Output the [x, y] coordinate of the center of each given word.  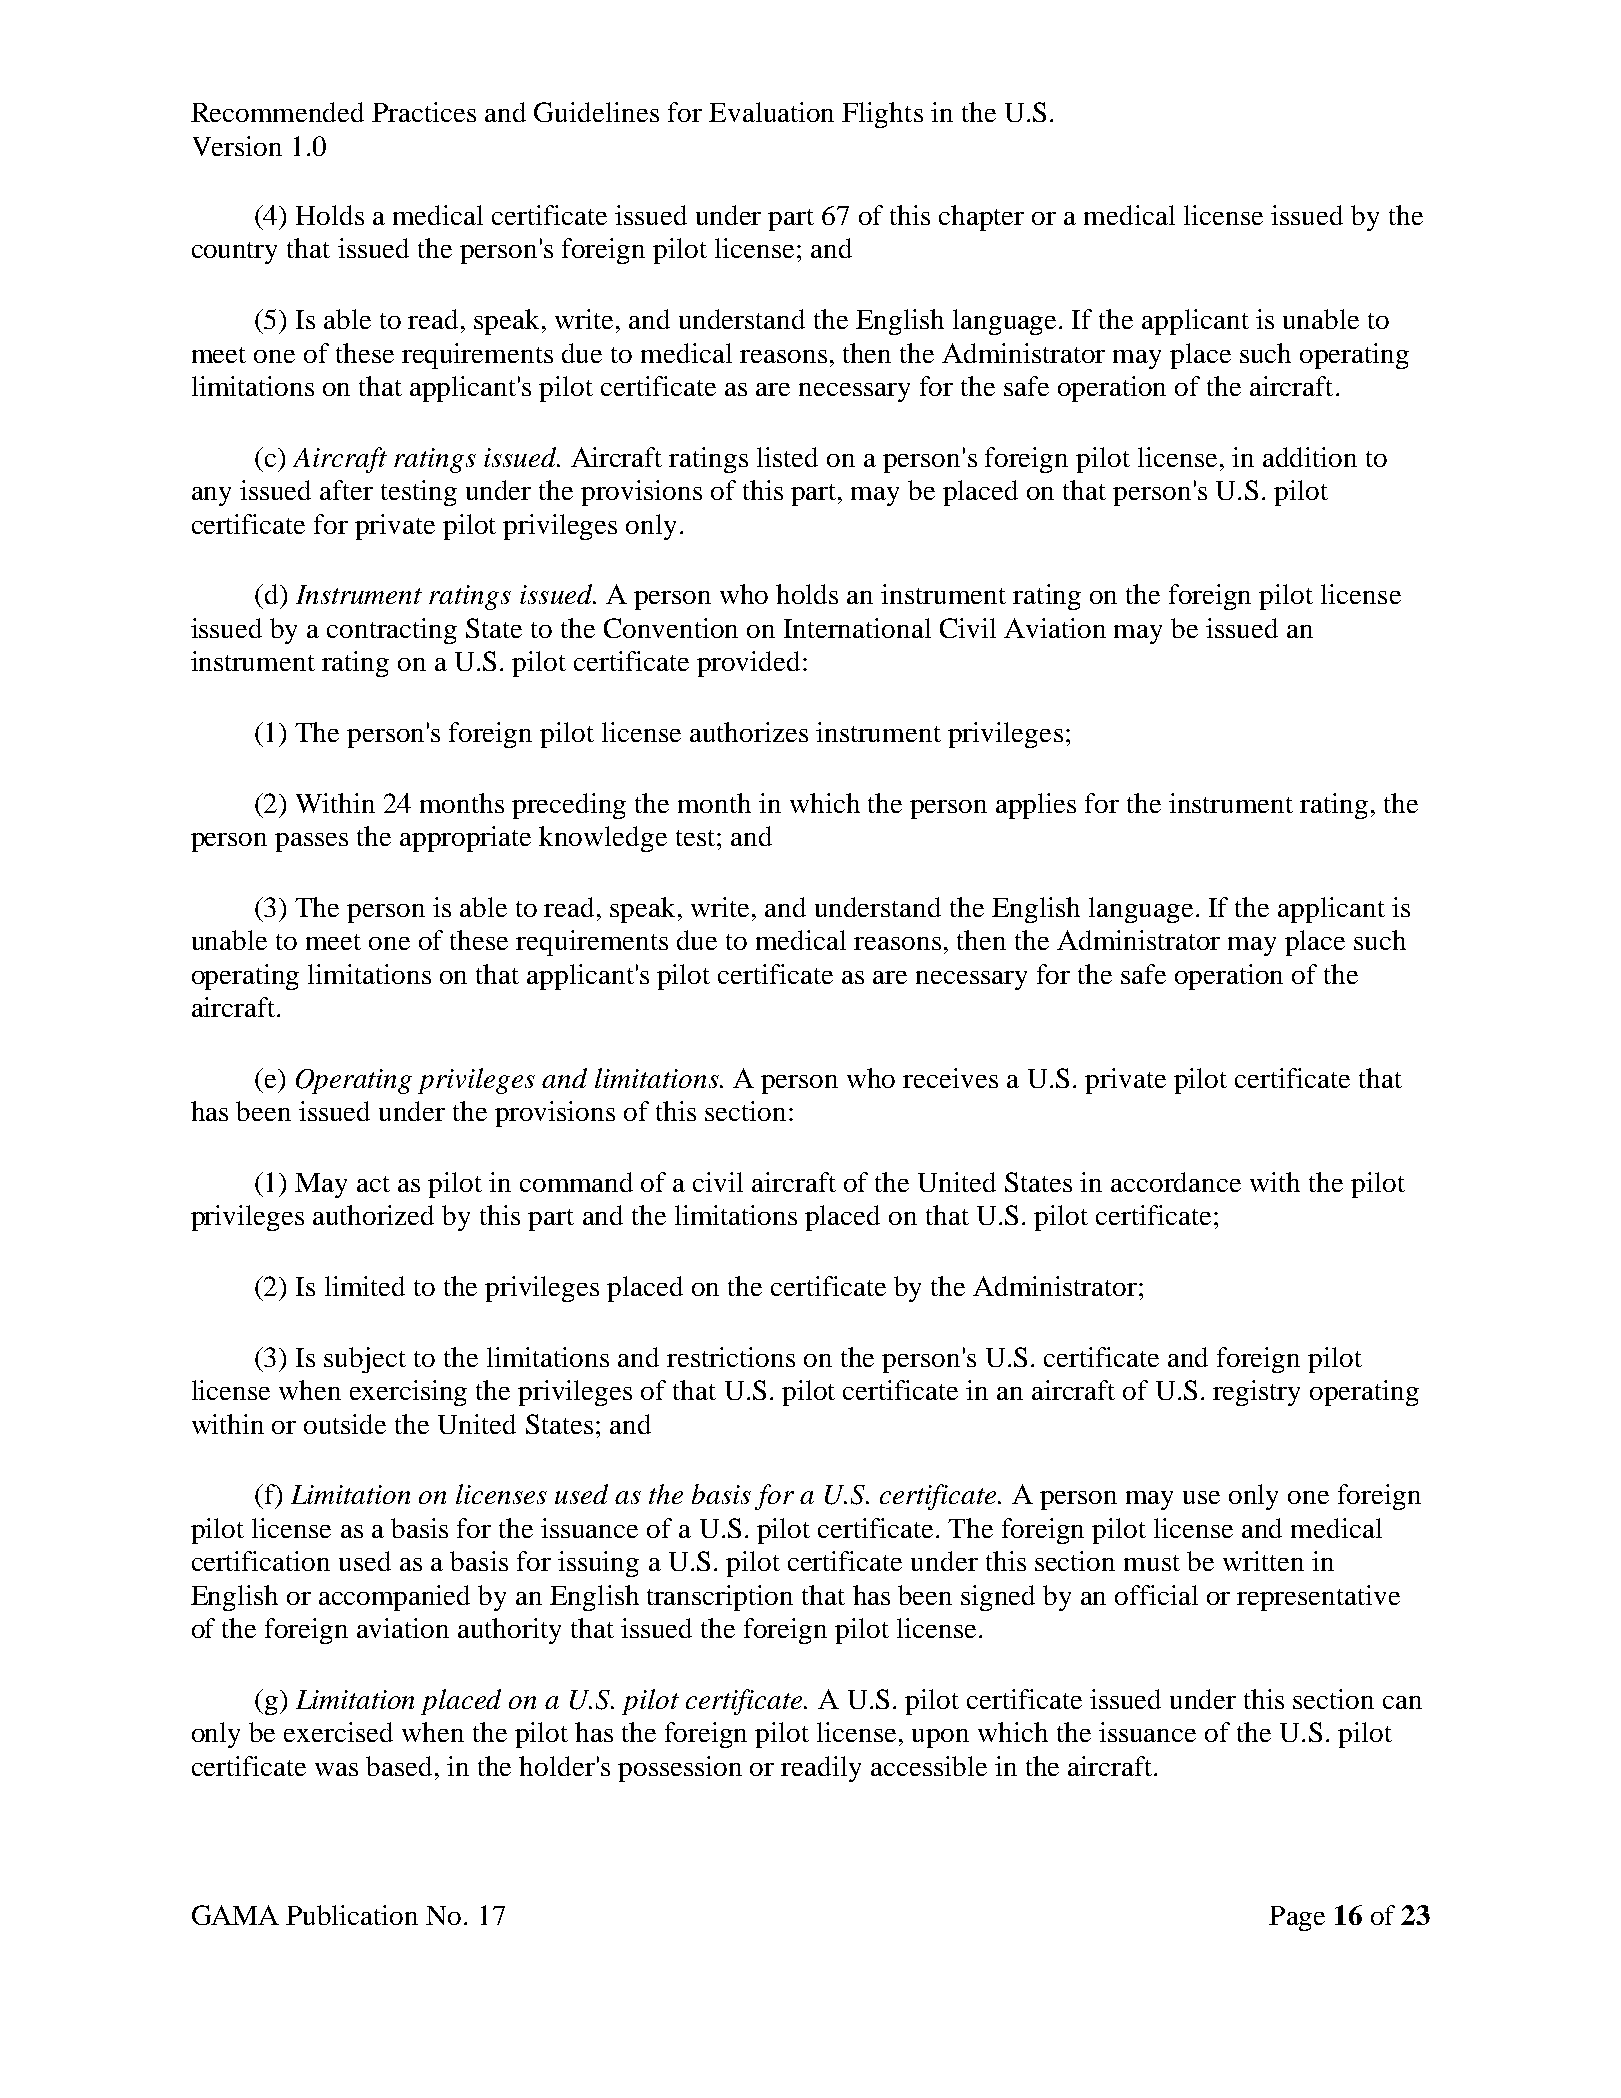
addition [1310, 457]
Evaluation [771, 112]
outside [345, 1424]
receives [950, 1078]
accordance [1176, 1182]
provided [748, 664]
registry [1256, 1393]
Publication [352, 1915]
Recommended [277, 112]
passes [311, 842]
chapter [981, 218]
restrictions [731, 1357]
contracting [392, 631]
